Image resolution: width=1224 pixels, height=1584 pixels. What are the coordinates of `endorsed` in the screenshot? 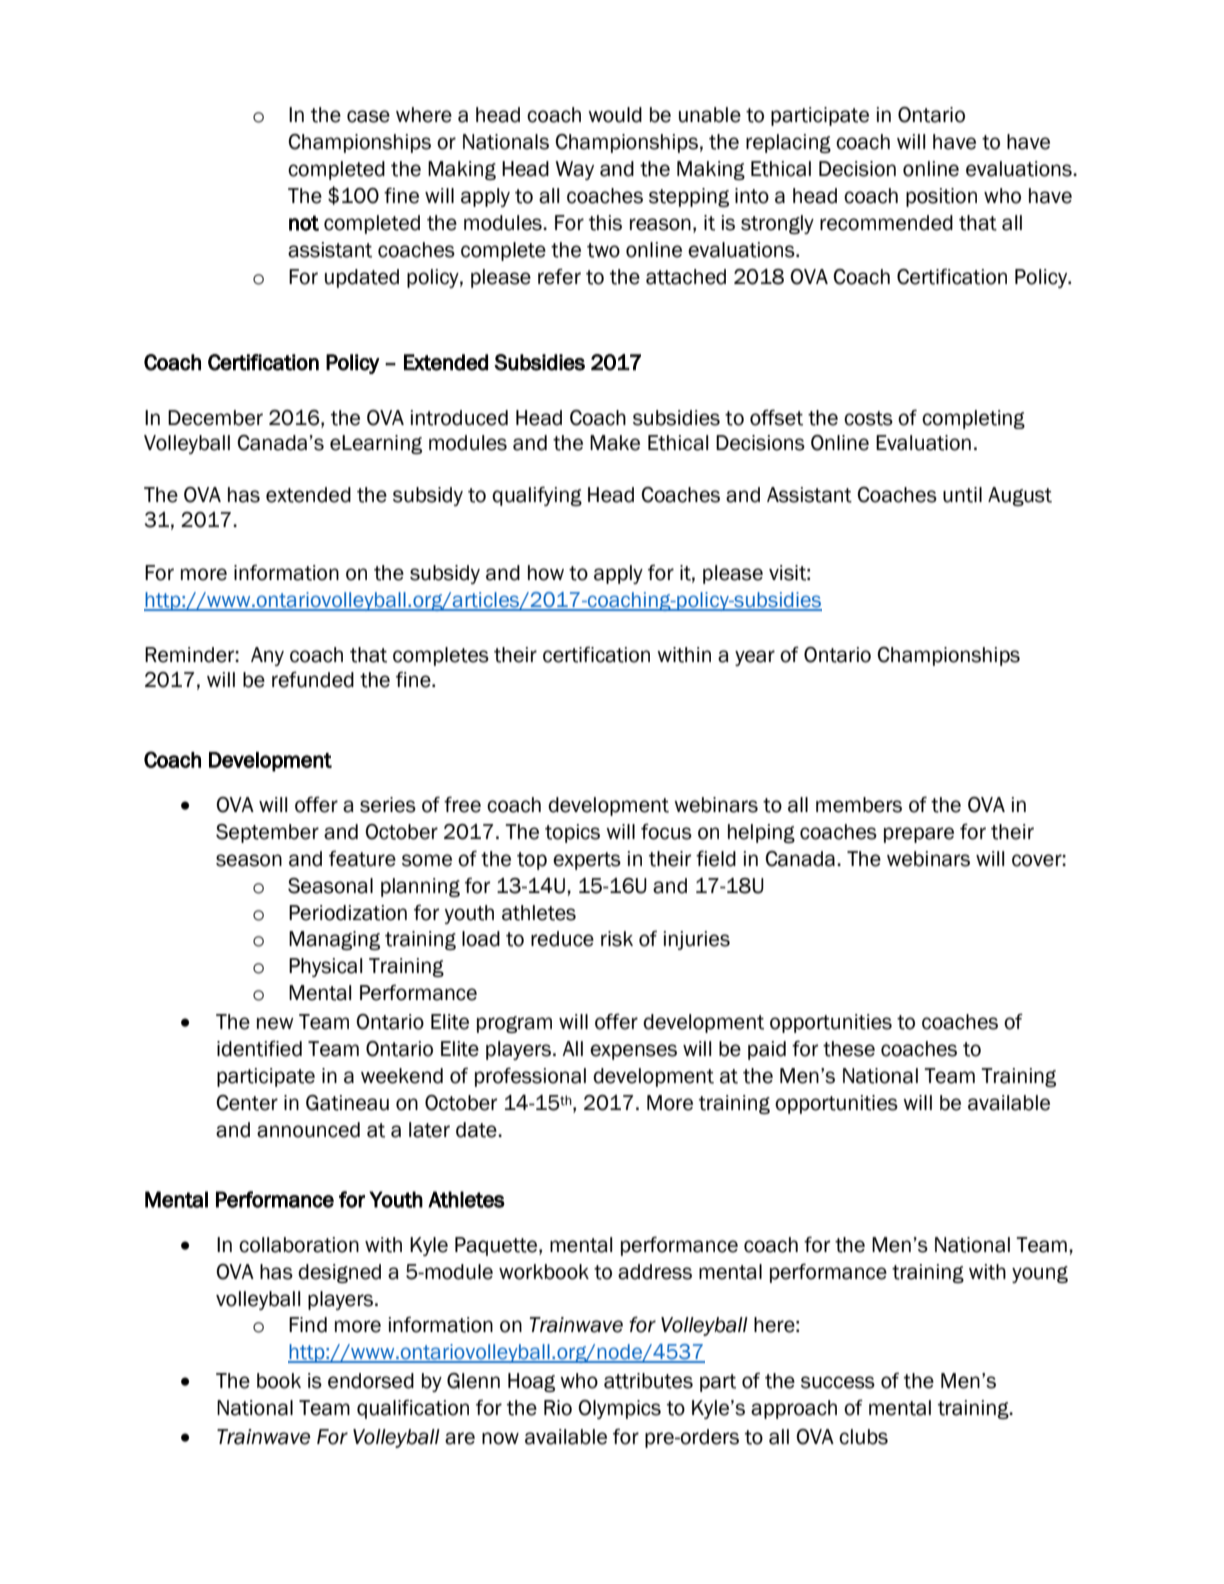 It's located at (371, 1381).
